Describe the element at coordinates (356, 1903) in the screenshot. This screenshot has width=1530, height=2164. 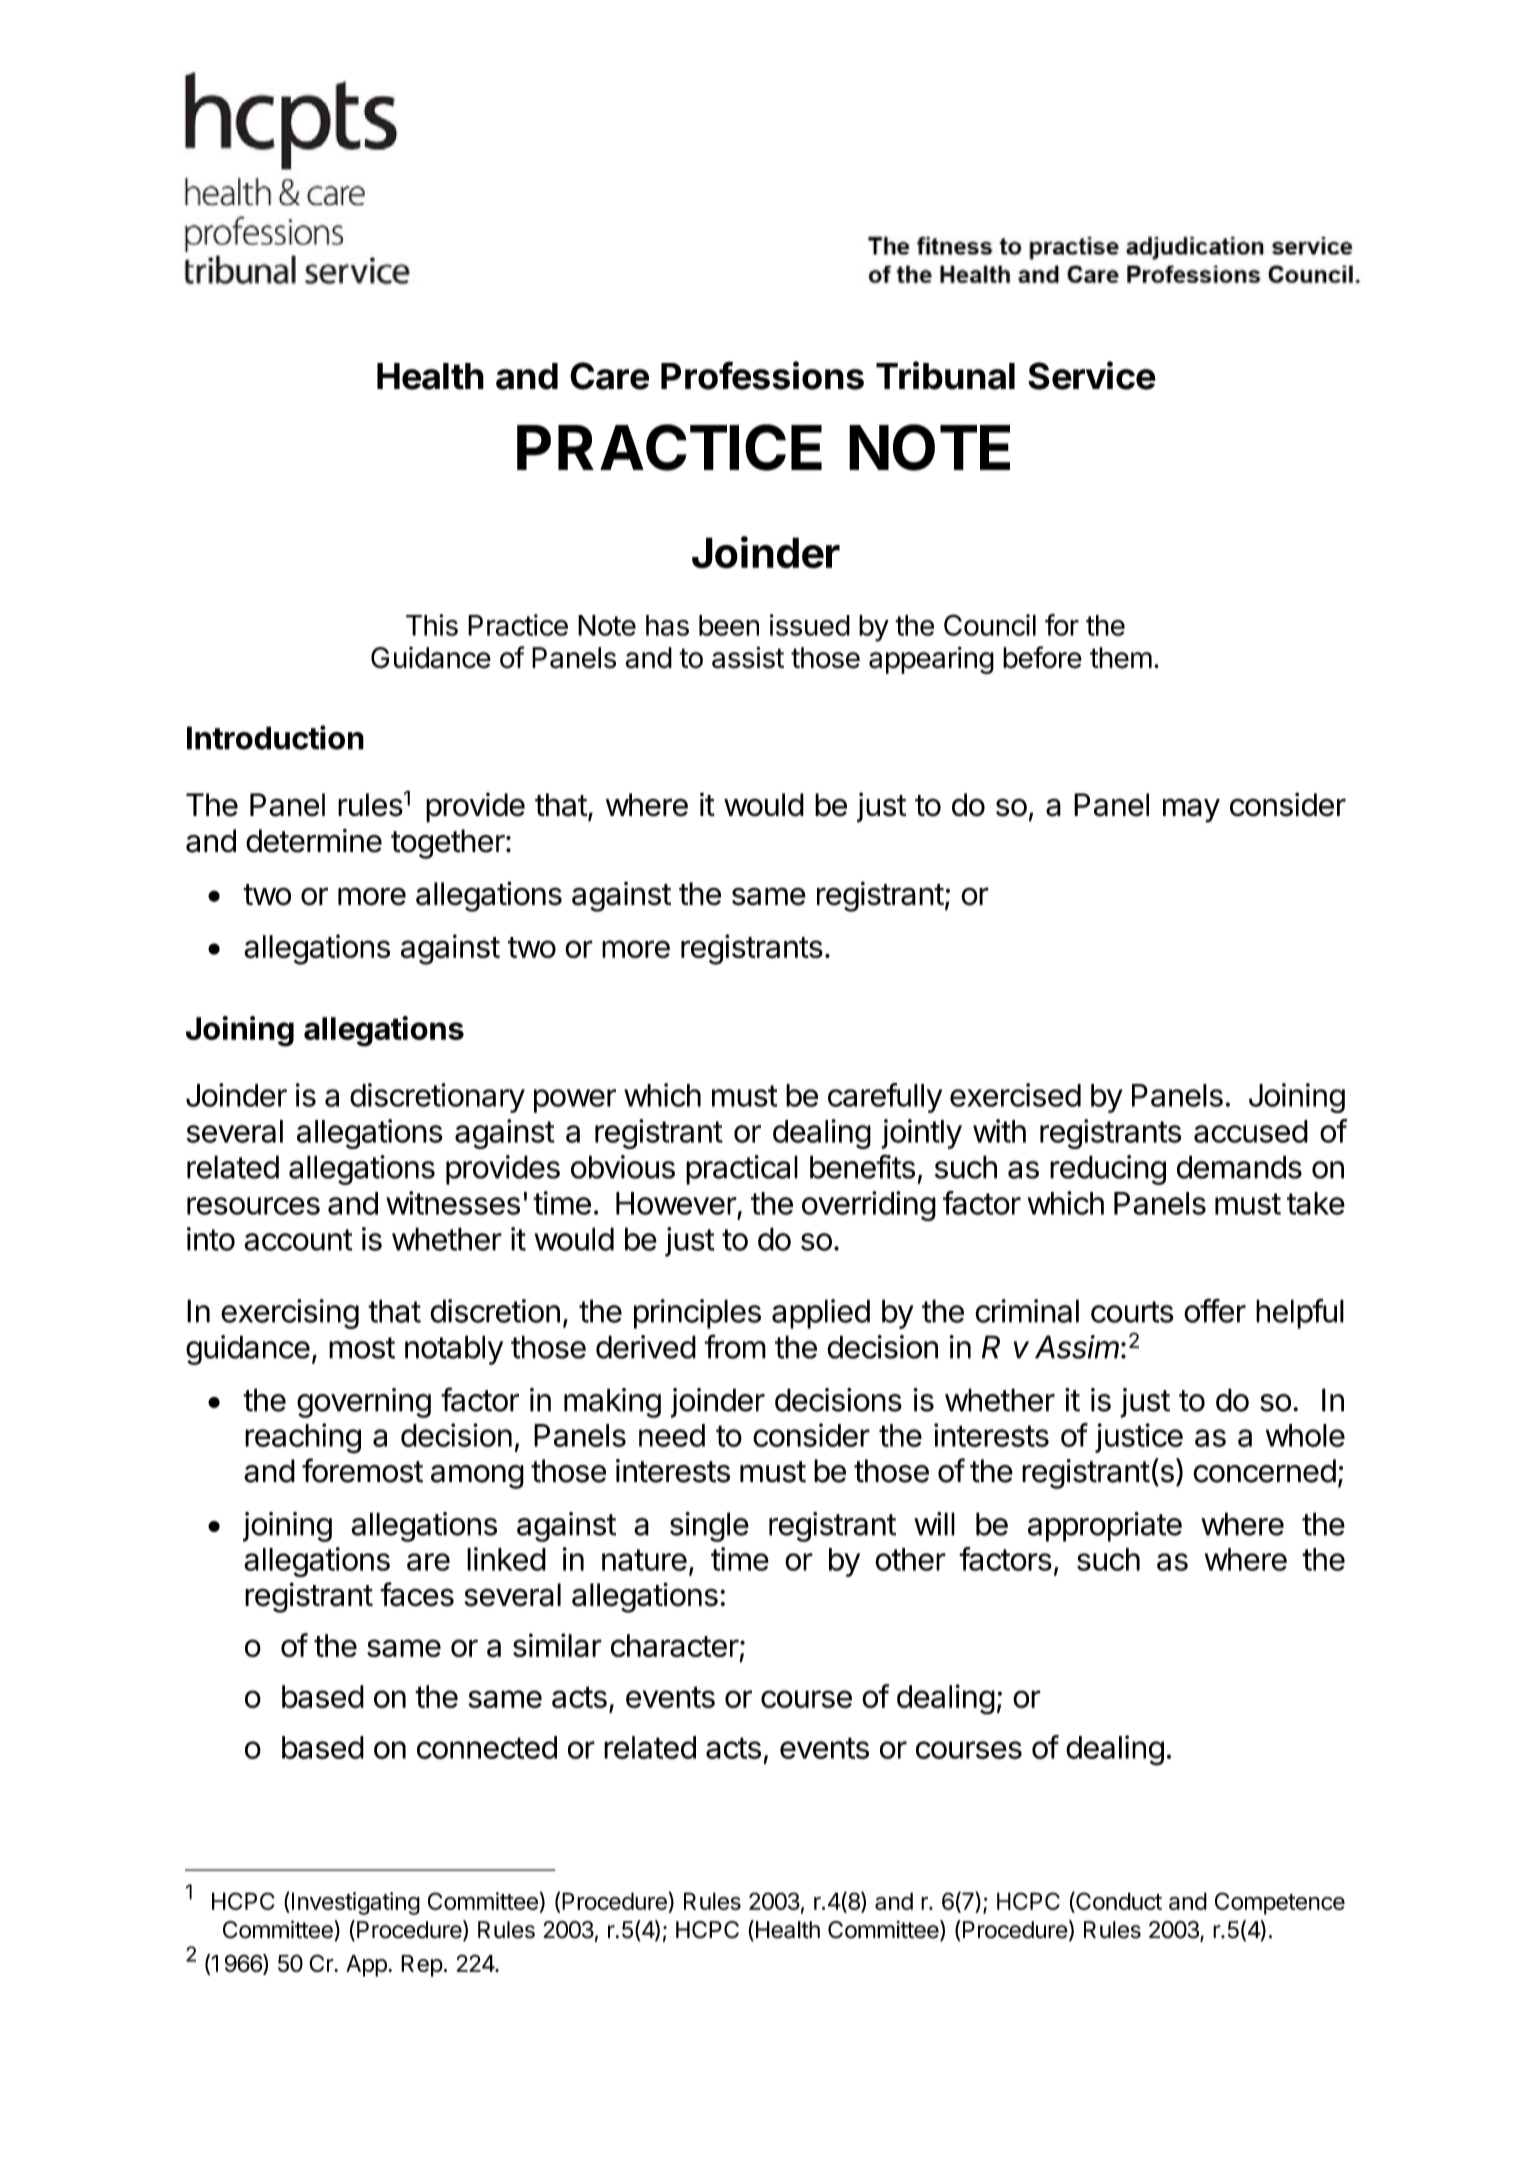
I see `Investigating` at that location.
